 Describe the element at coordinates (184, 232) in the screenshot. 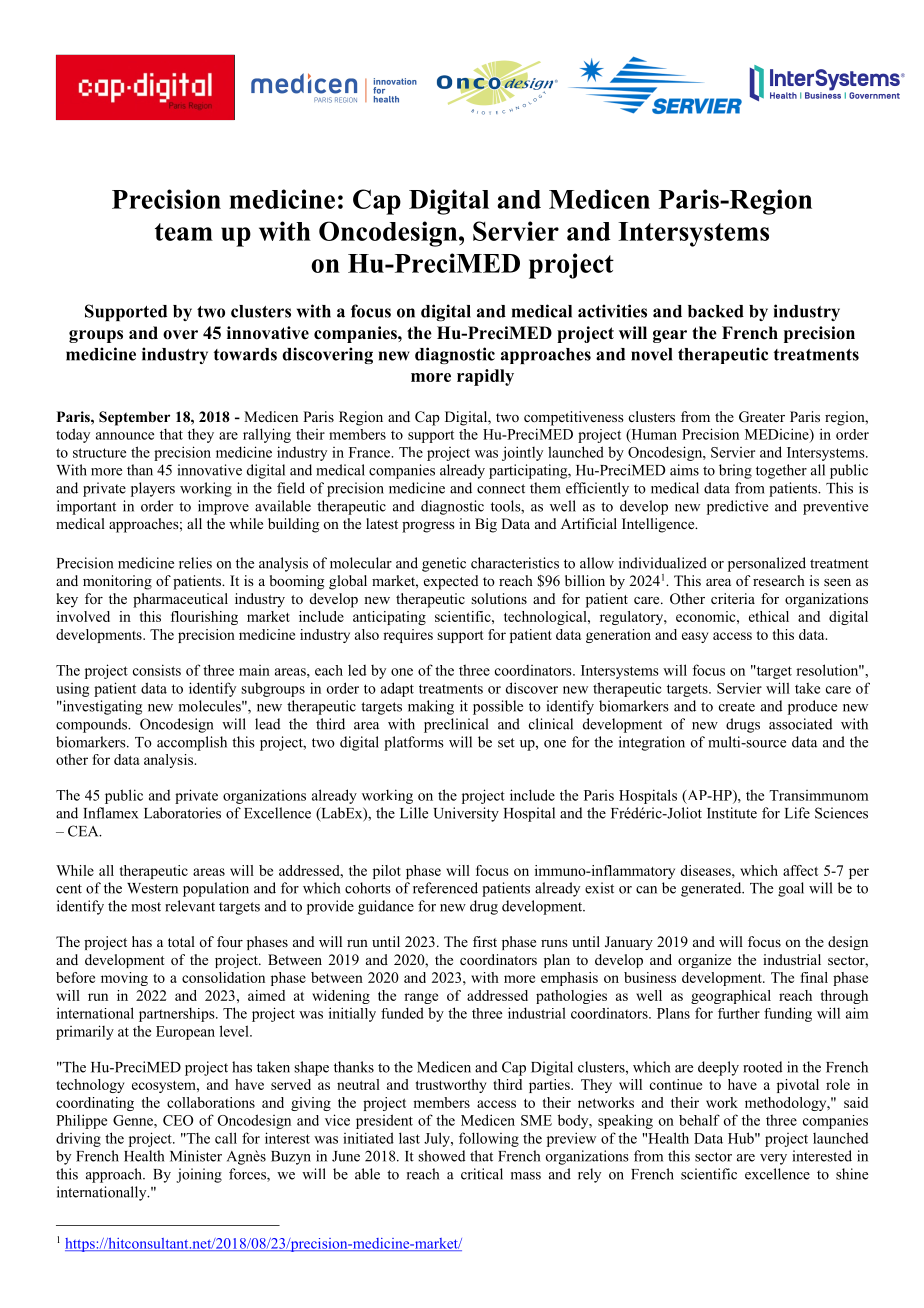

I see `team` at that location.
